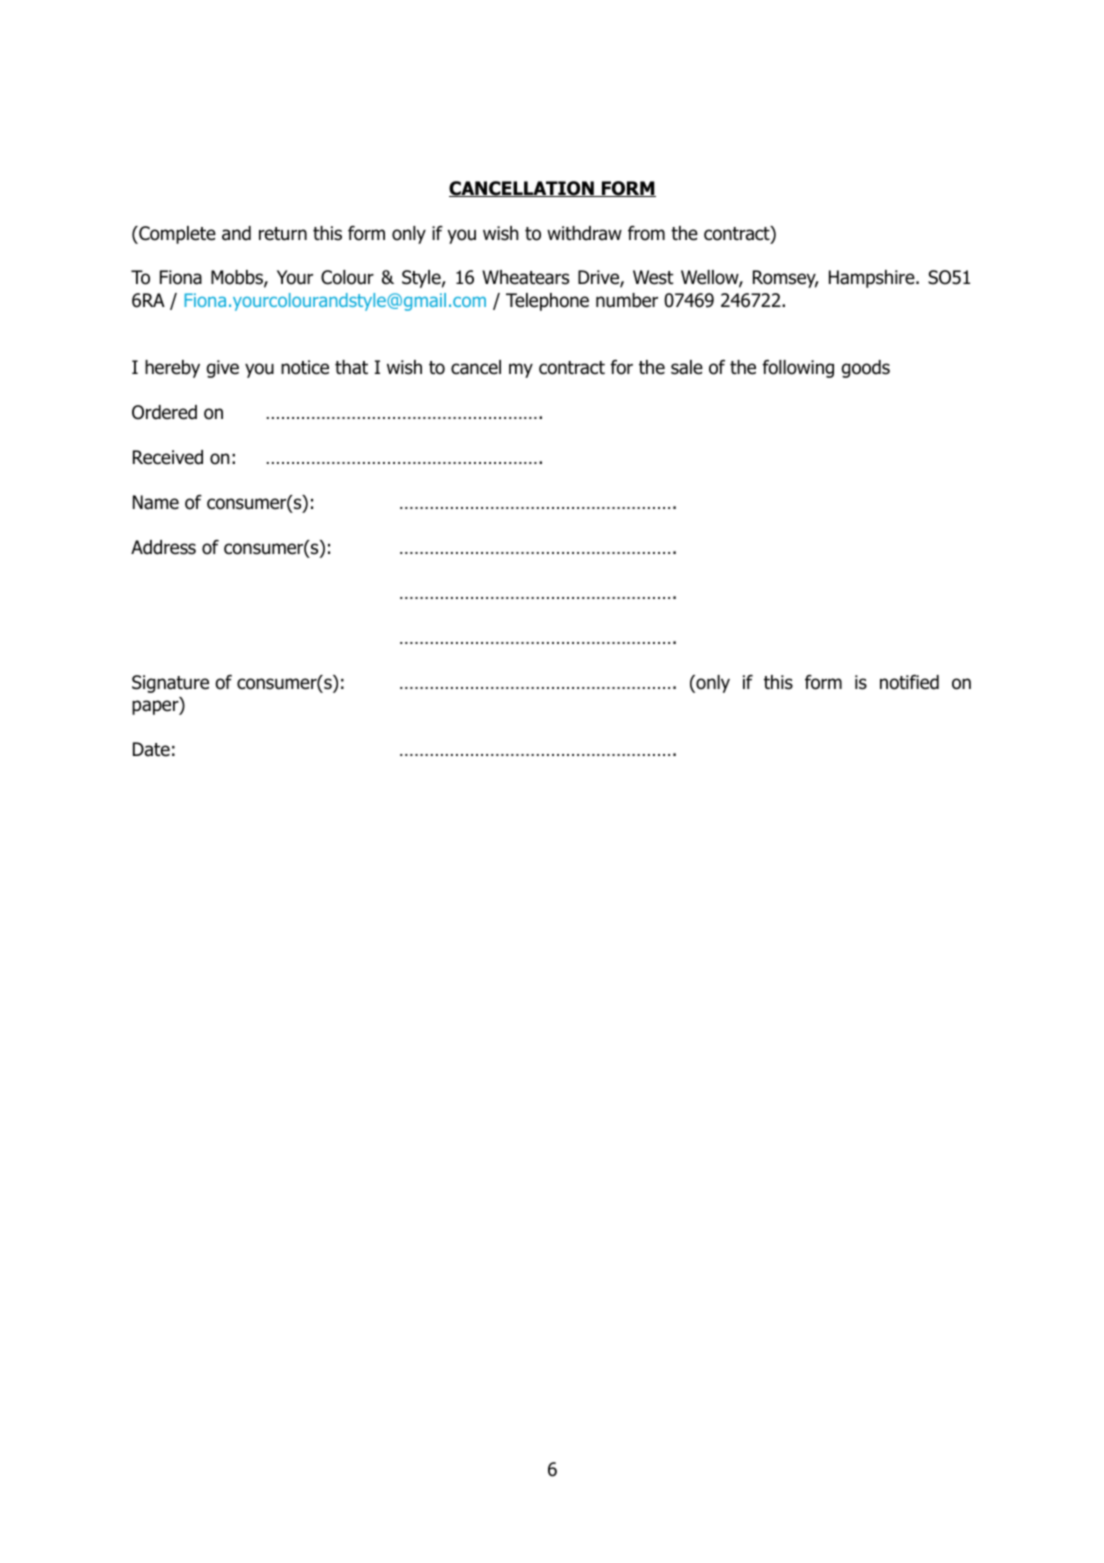 The height and width of the screenshot is (1563, 1104). I want to click on Hampshire, so click(873, 279).
